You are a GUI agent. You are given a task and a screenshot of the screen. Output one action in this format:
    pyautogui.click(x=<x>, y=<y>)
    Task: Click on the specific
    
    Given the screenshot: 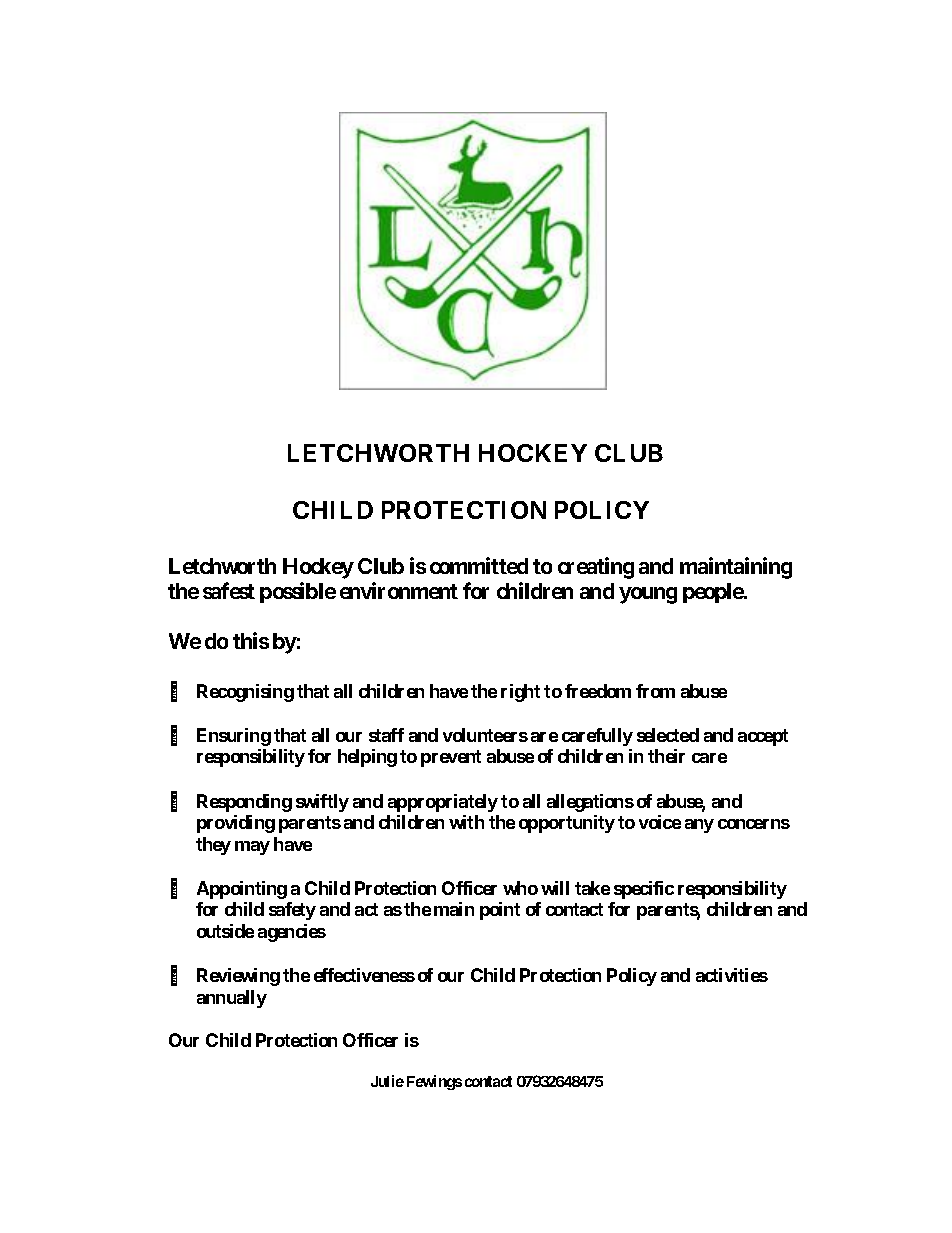 What is the action you would take?
    pyautogui.click(x=644, y=890)
